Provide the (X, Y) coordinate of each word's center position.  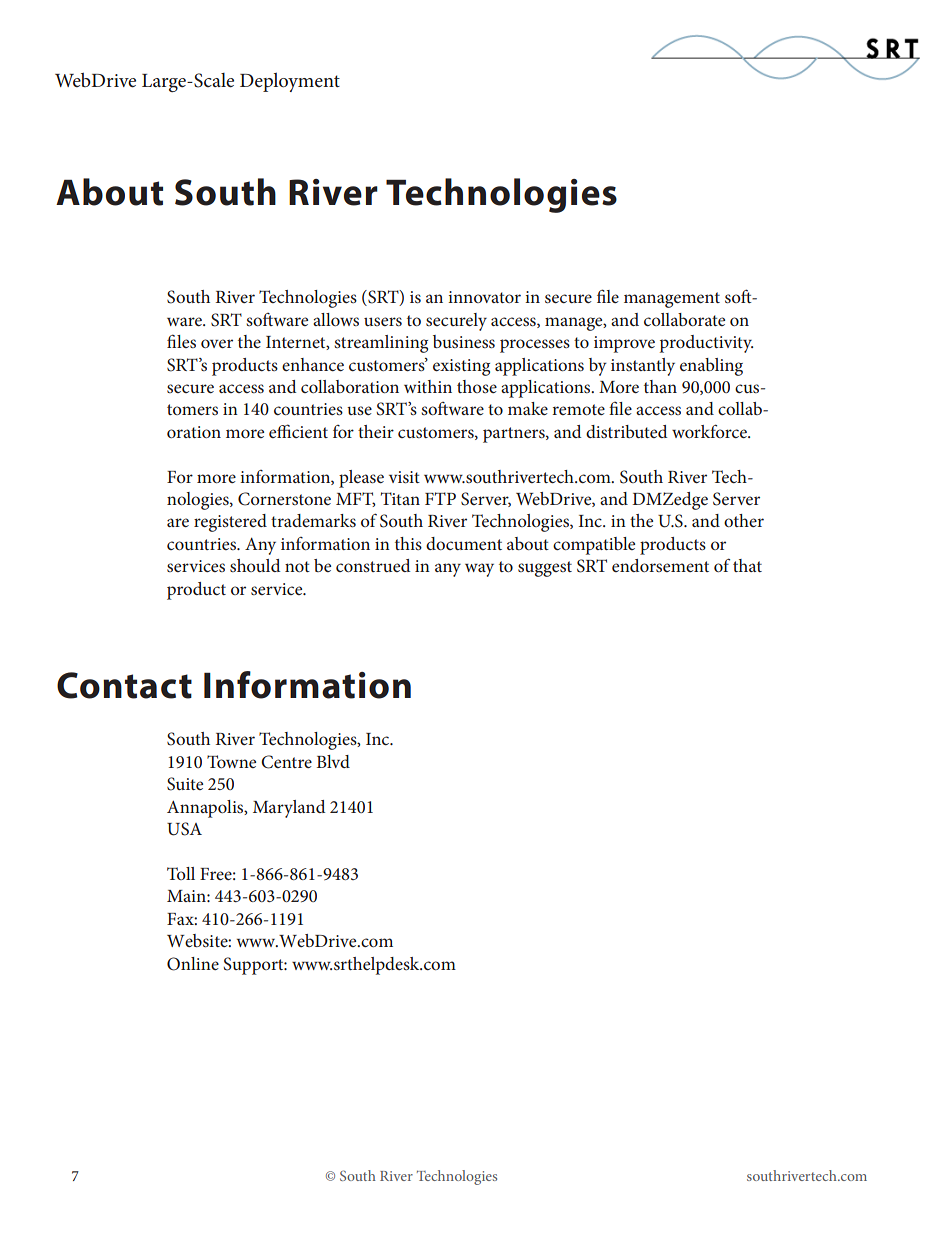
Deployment (290, 82)
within (428, 386)
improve (624, 344)
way (479, 570)
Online (193, 964)
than (660, 386)
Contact (124, 685)
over (217, 343)
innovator (484, 297)
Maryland (289, 809)
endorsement (660, 565)
